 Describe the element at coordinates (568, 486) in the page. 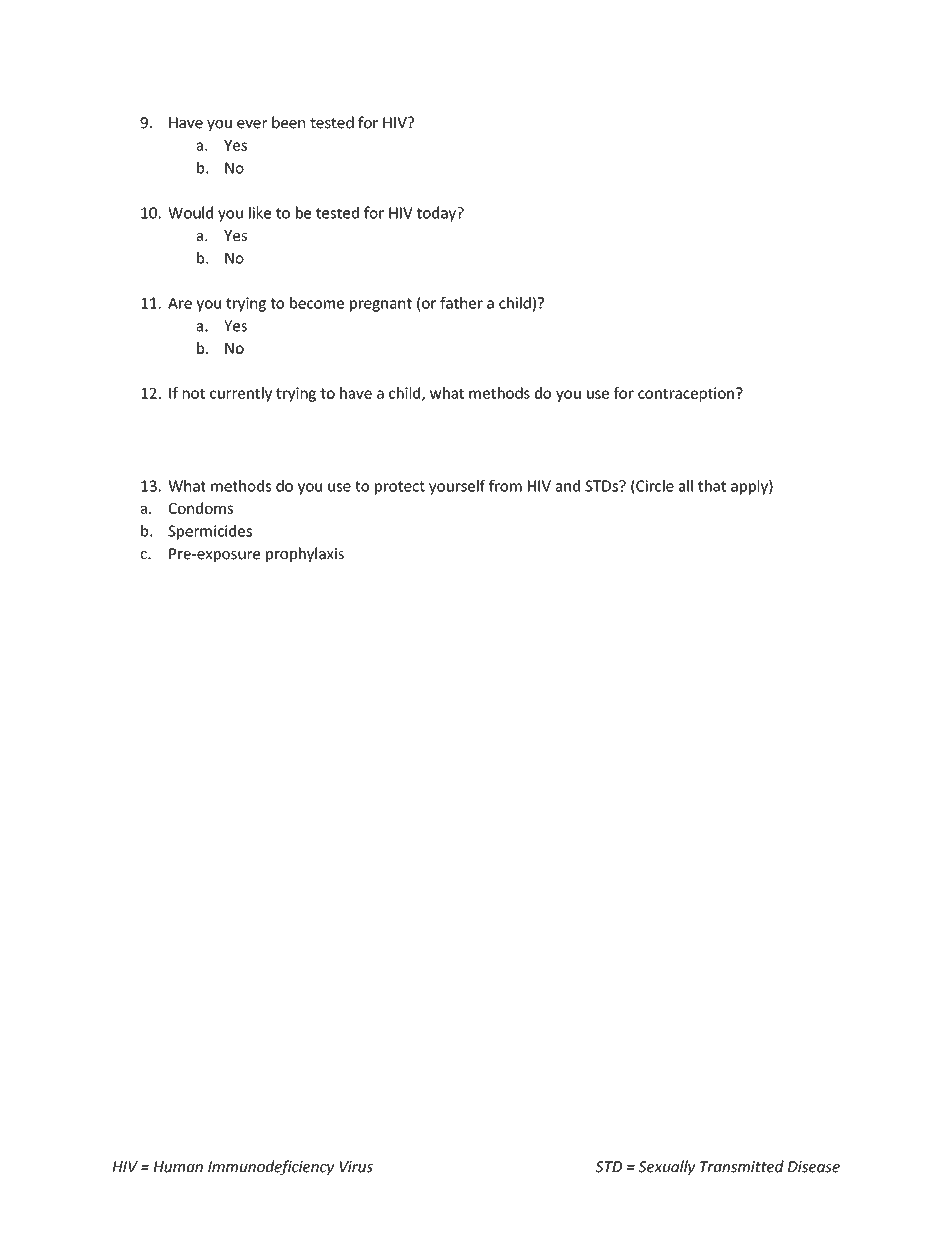

I see `and` at that location.
